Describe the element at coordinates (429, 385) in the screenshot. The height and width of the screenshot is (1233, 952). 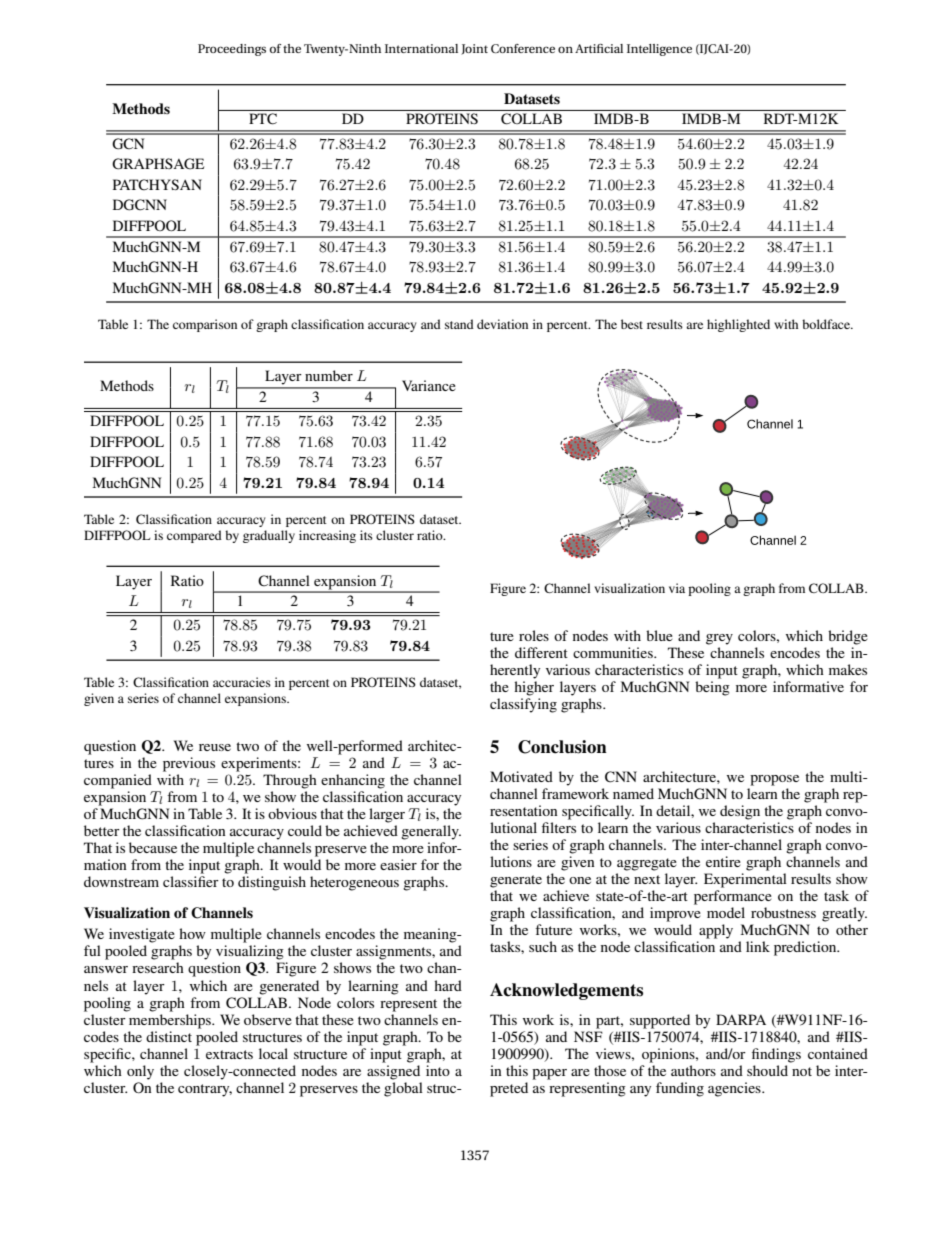
I see `Variance` at that location.
